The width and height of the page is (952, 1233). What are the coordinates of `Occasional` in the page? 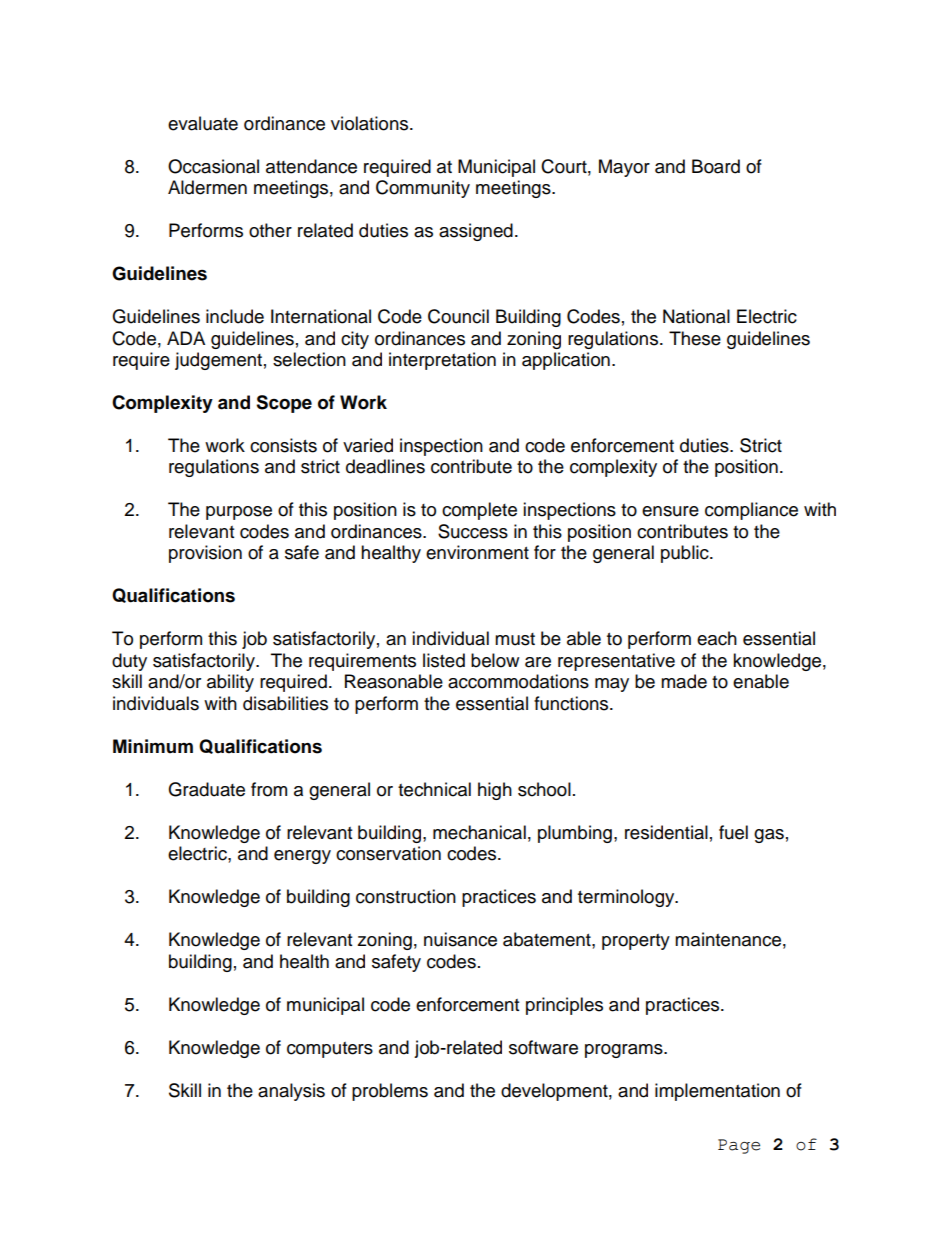 It's located at (213, 166).
